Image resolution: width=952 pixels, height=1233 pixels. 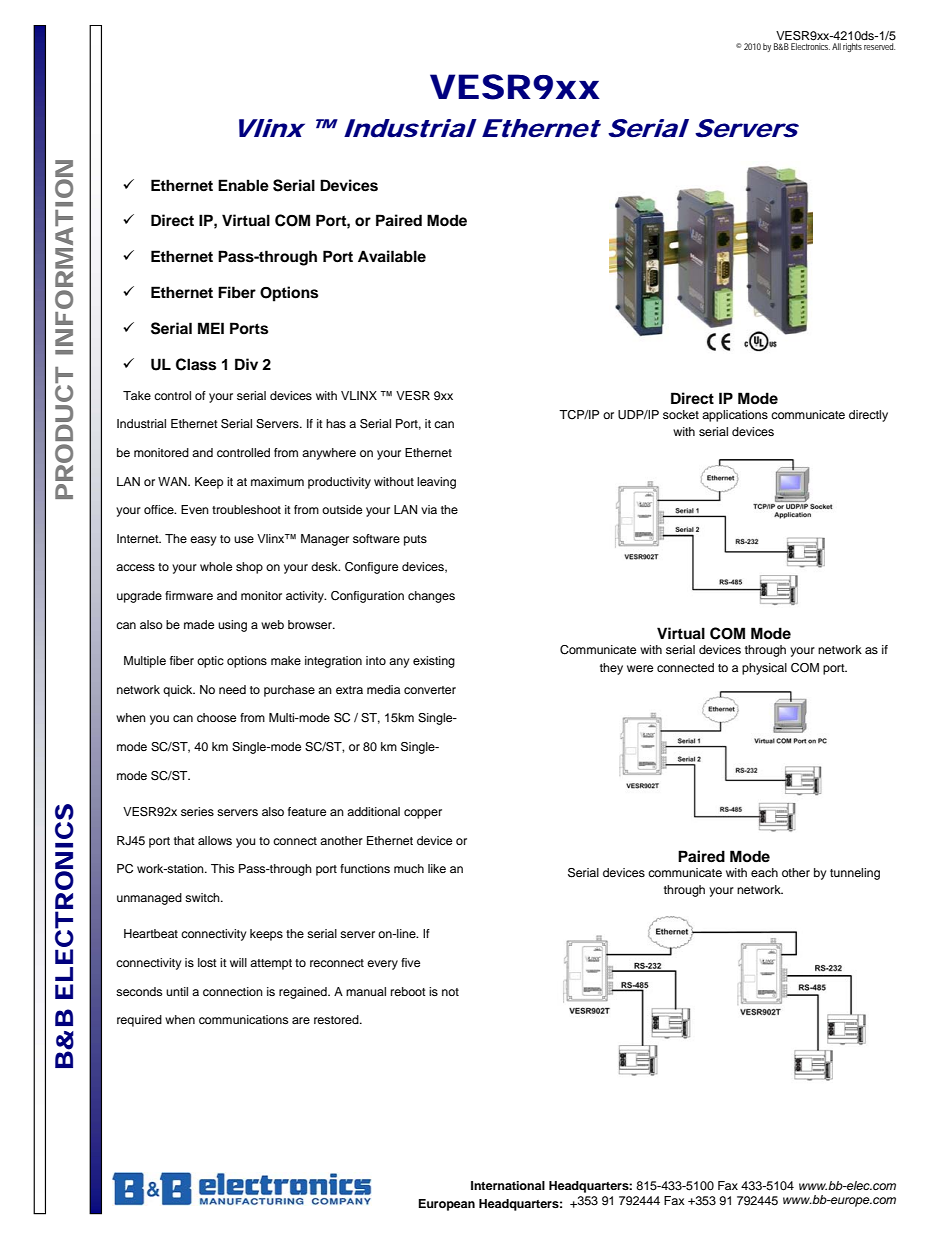 What do you see at coordinates (764, 872) in the document?
I see `each` at bounding box center [764, 872].
